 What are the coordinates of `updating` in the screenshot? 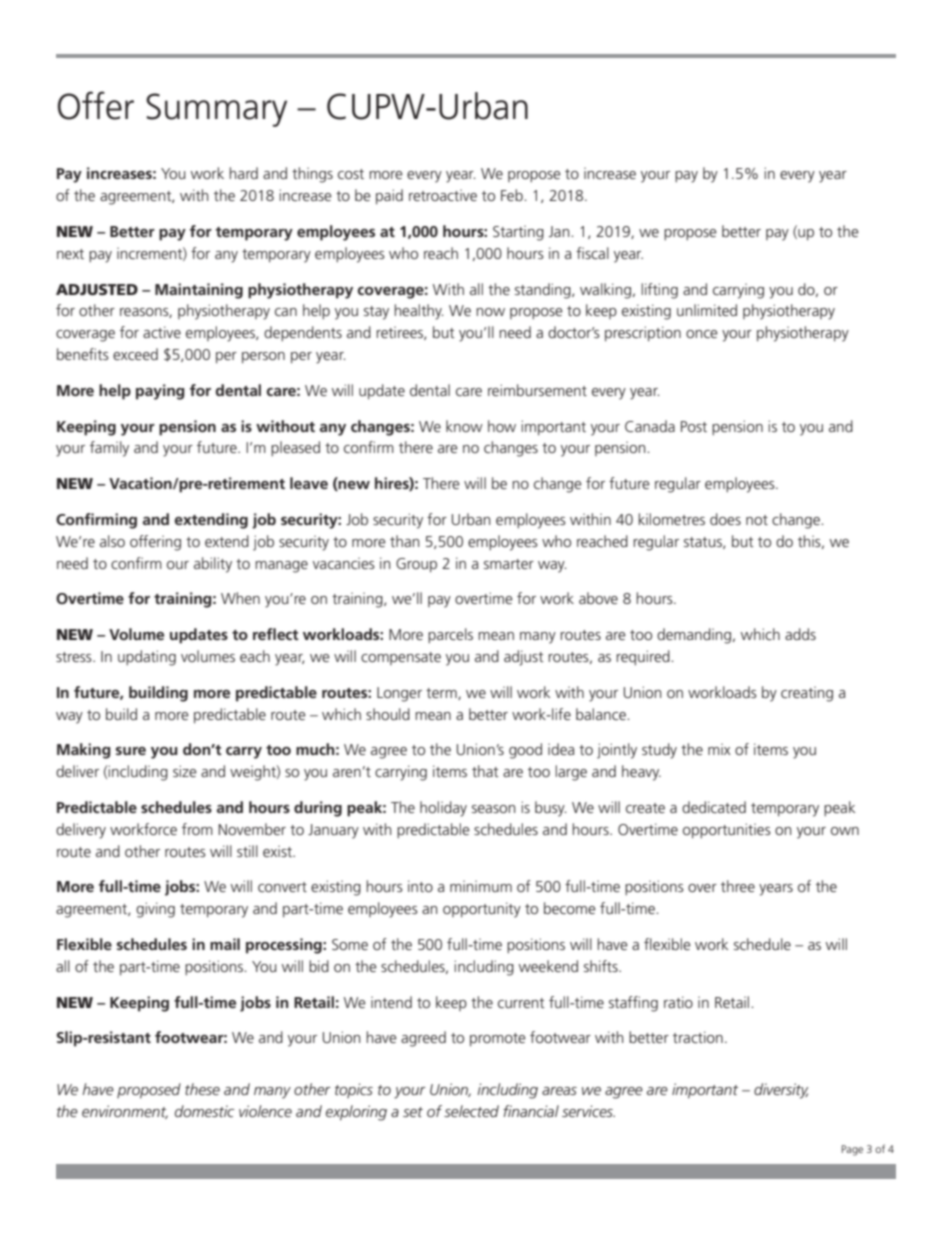 It's located at (147, 658).
